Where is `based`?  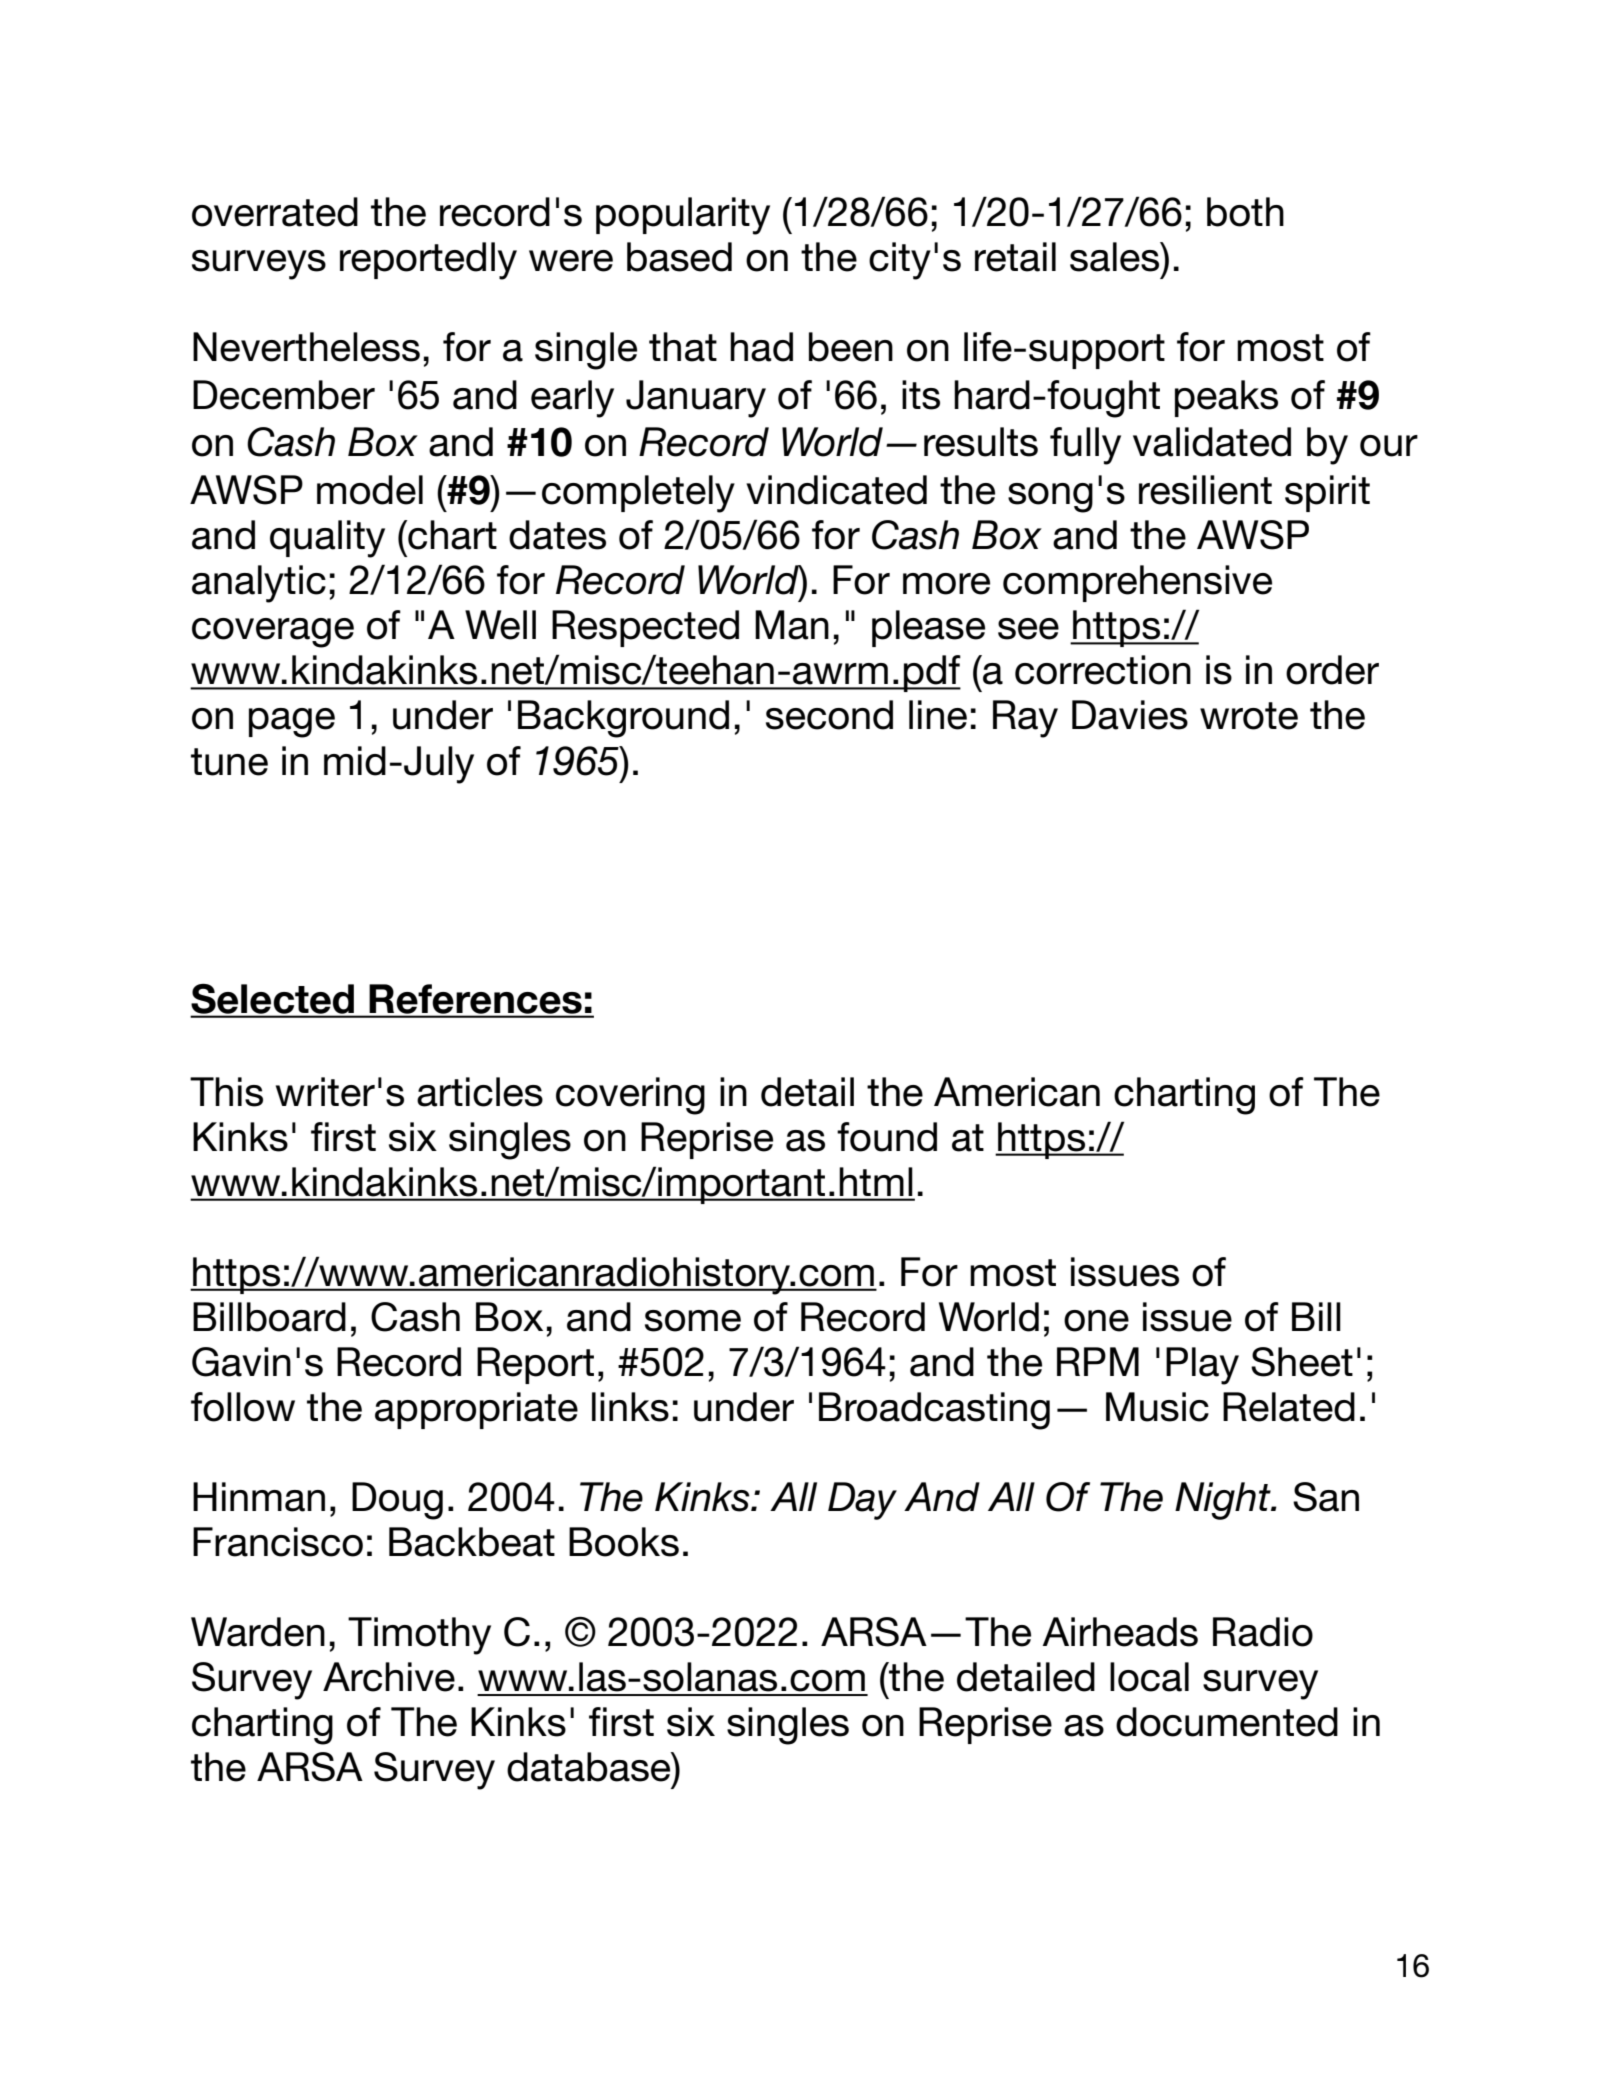 based is located at coordinates (679, 257).
